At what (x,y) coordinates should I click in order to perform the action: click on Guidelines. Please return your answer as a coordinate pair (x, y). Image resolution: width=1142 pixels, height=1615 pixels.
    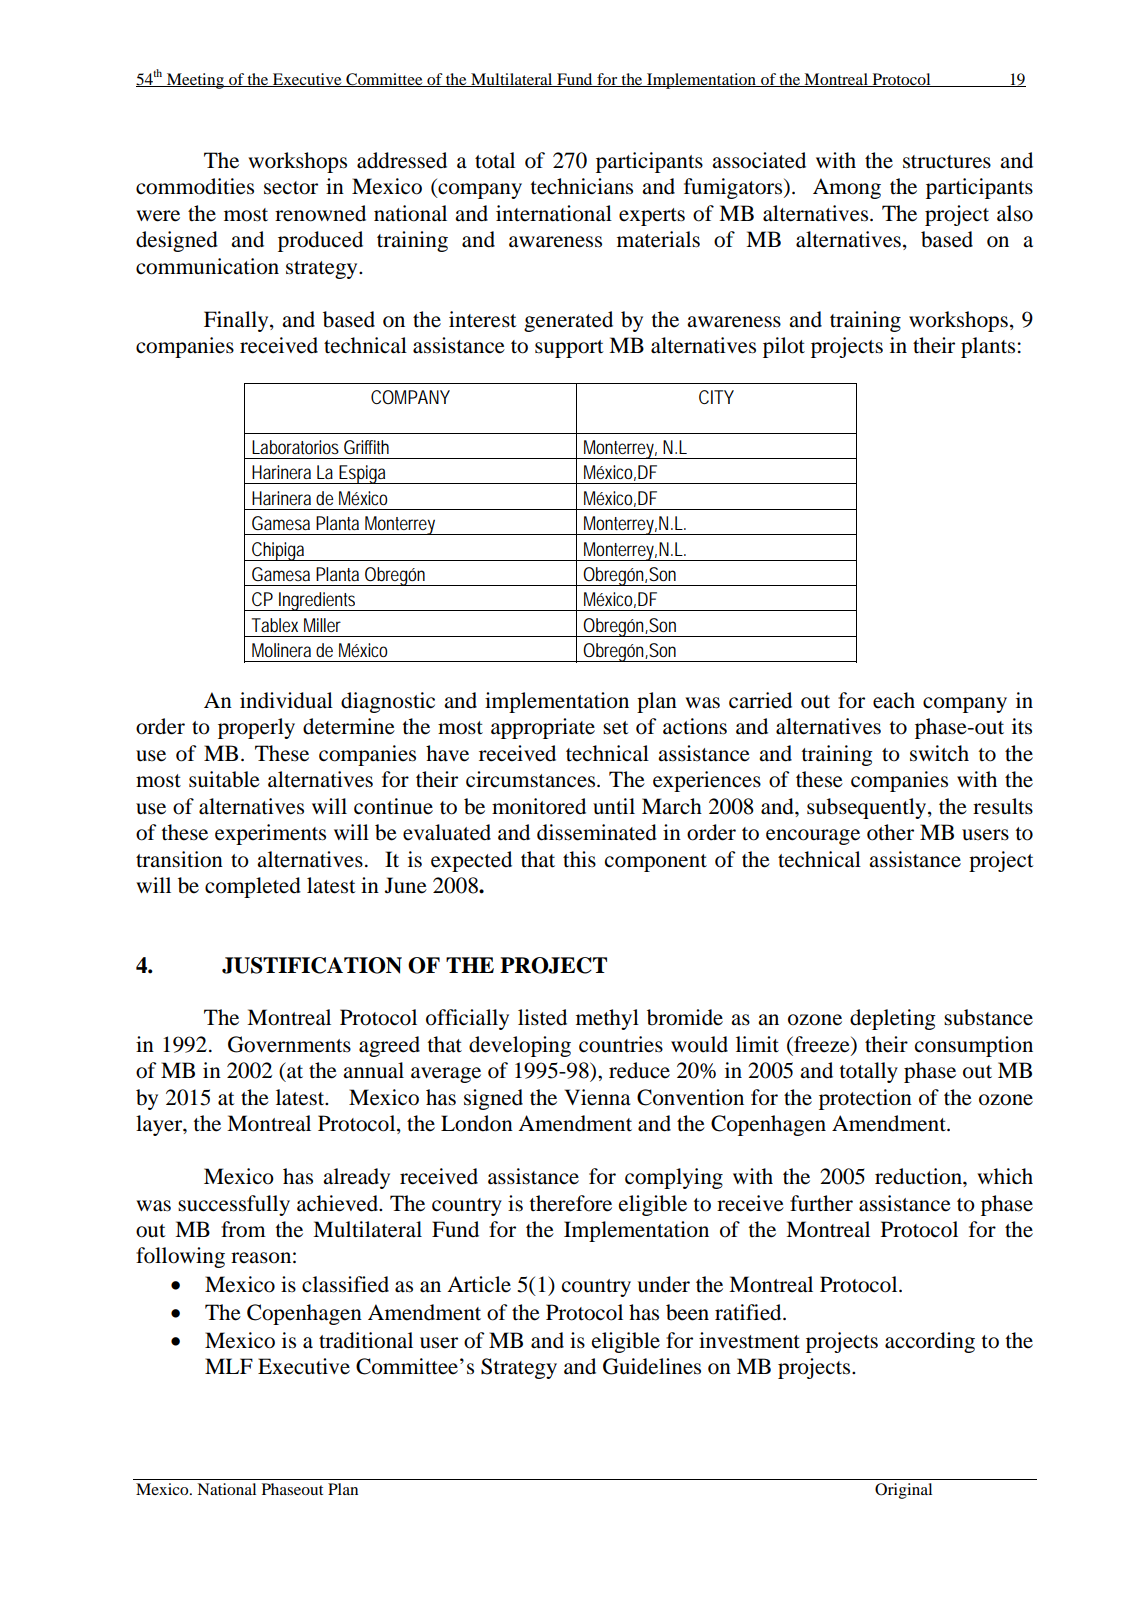
    Looking at the image, I should click on (652, 1366).
